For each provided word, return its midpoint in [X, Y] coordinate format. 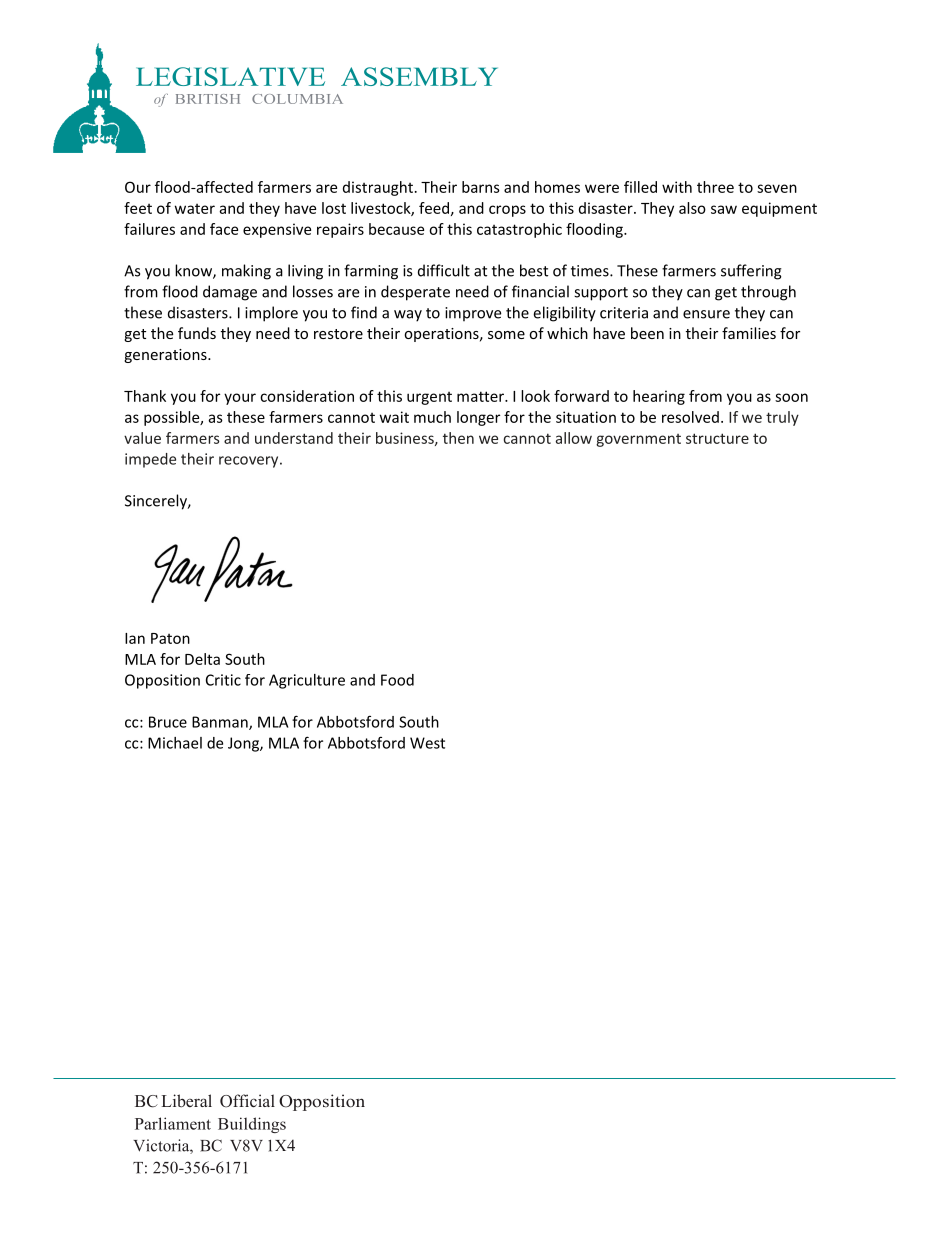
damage [230, 293]
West [427, 743]
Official [247, 1101]
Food [397, 680]
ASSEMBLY [419, 76]
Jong [244, 744]
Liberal [187, 1101]
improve [473, 314]
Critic [223, 680]
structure [717, 438]
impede [150, 460]
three [715, 187]
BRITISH [208, 99]
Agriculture [307, 681]
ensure [706, 314]
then [458, 438]
